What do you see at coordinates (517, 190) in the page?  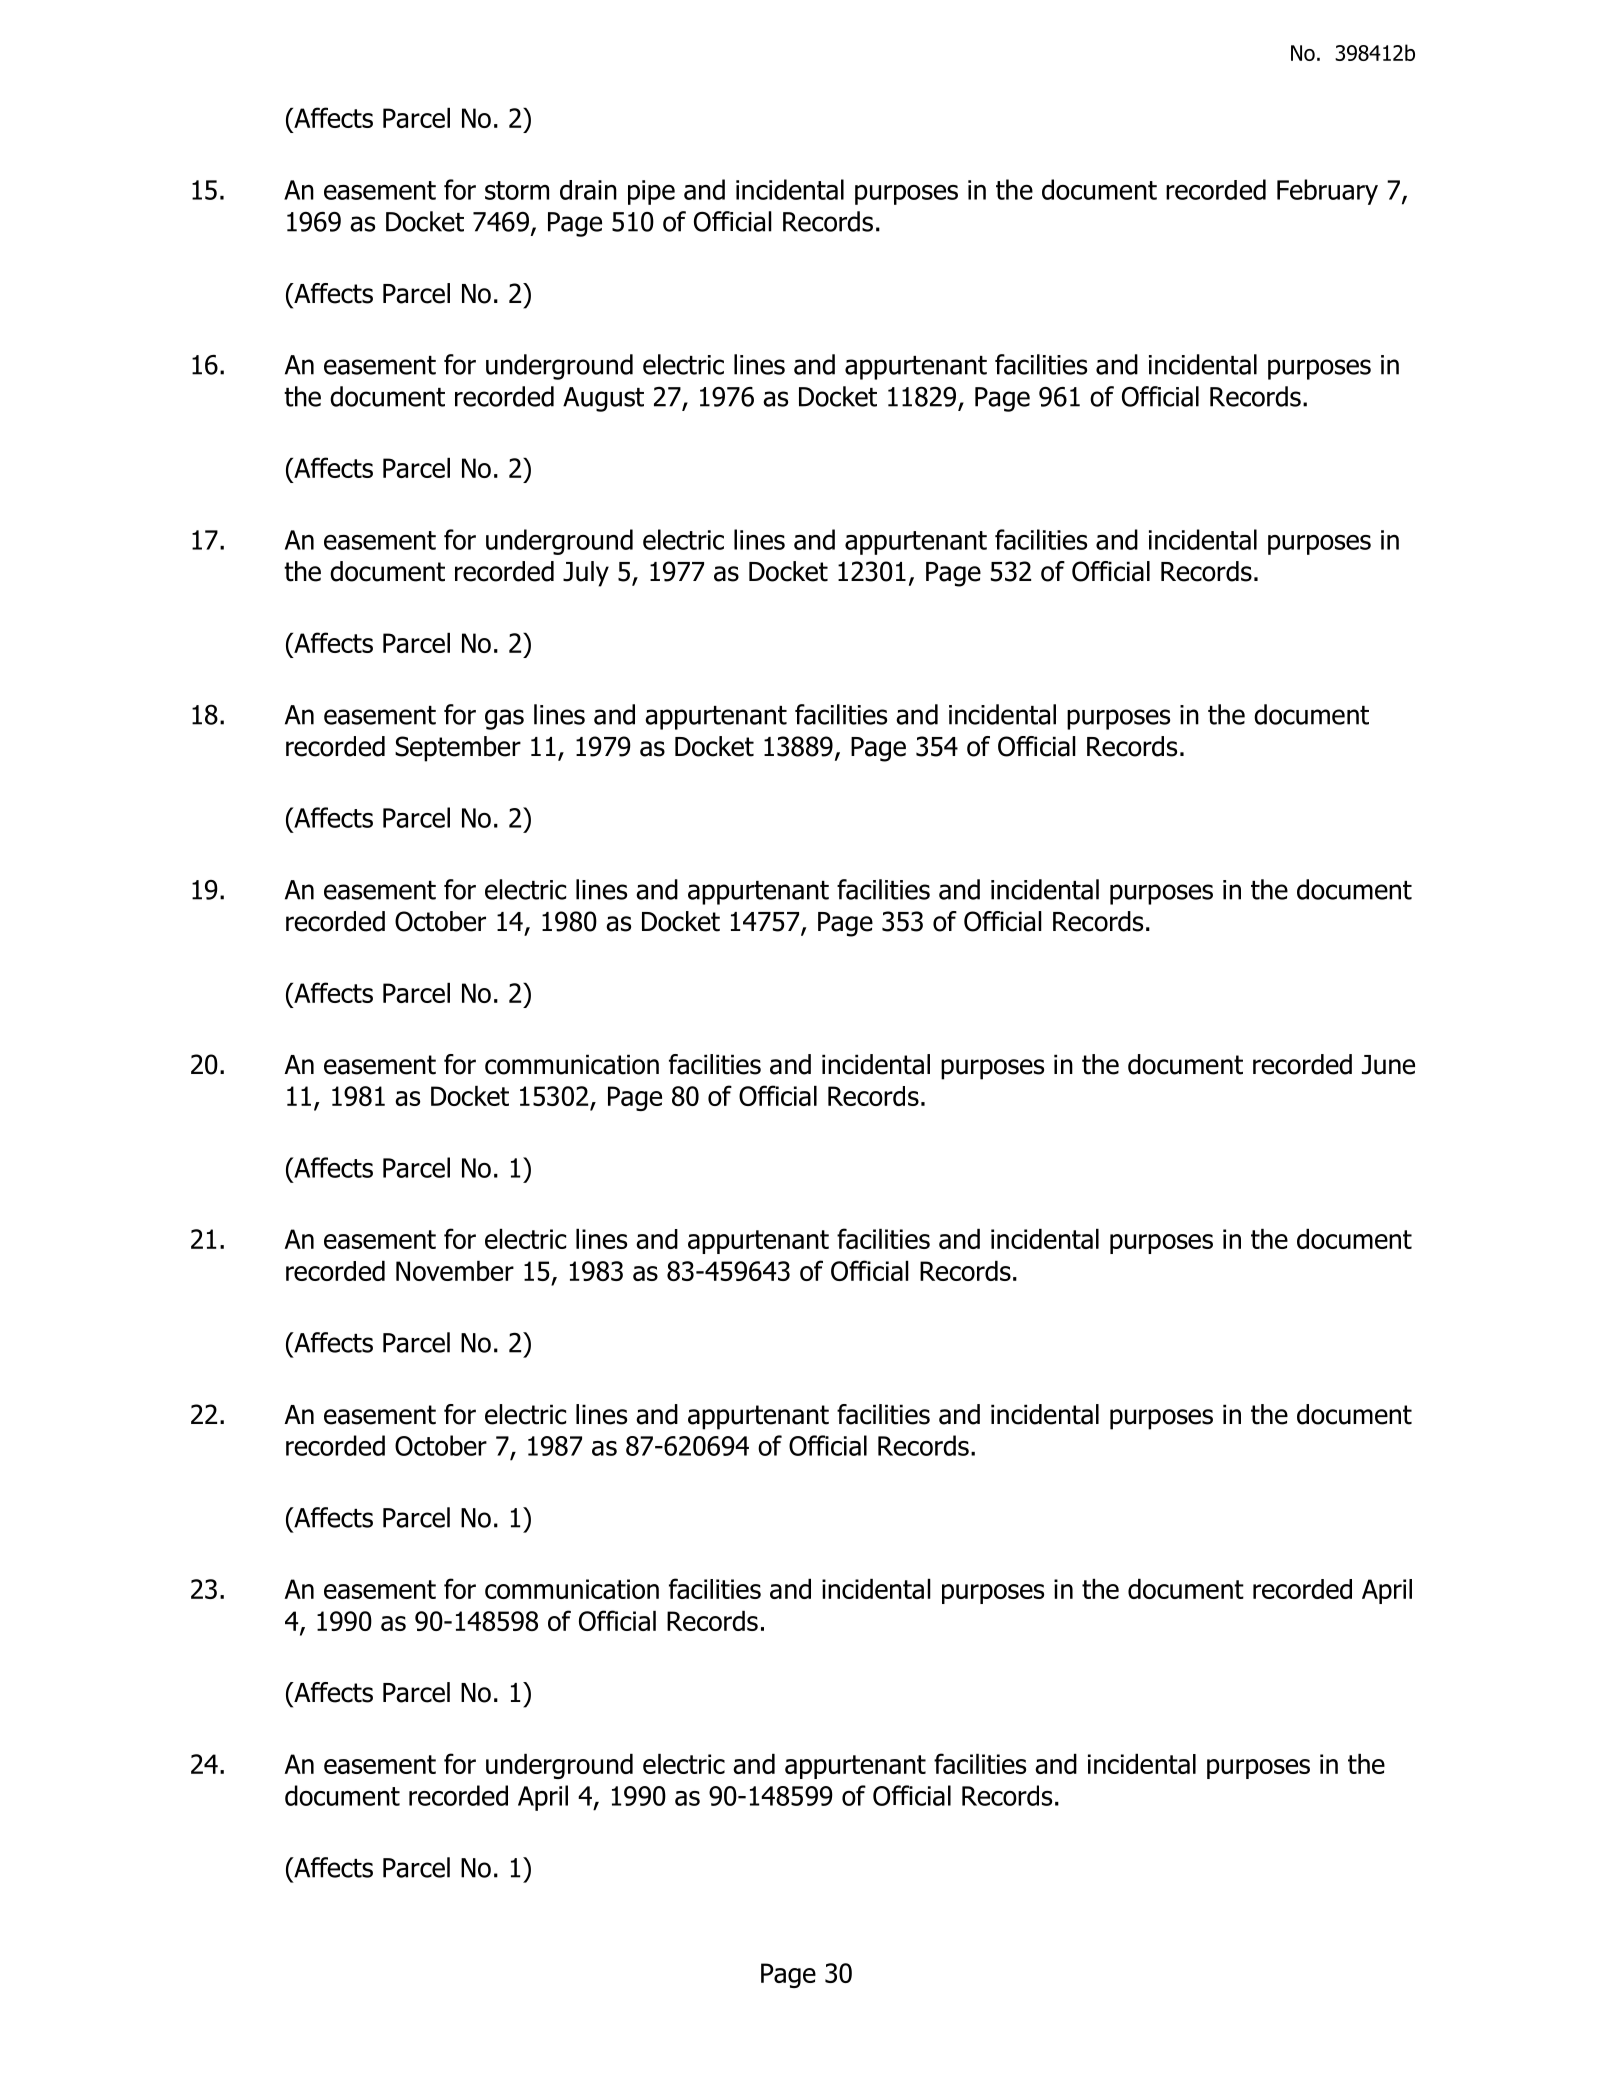 I see `storm` at bounding box center [517, 190].
